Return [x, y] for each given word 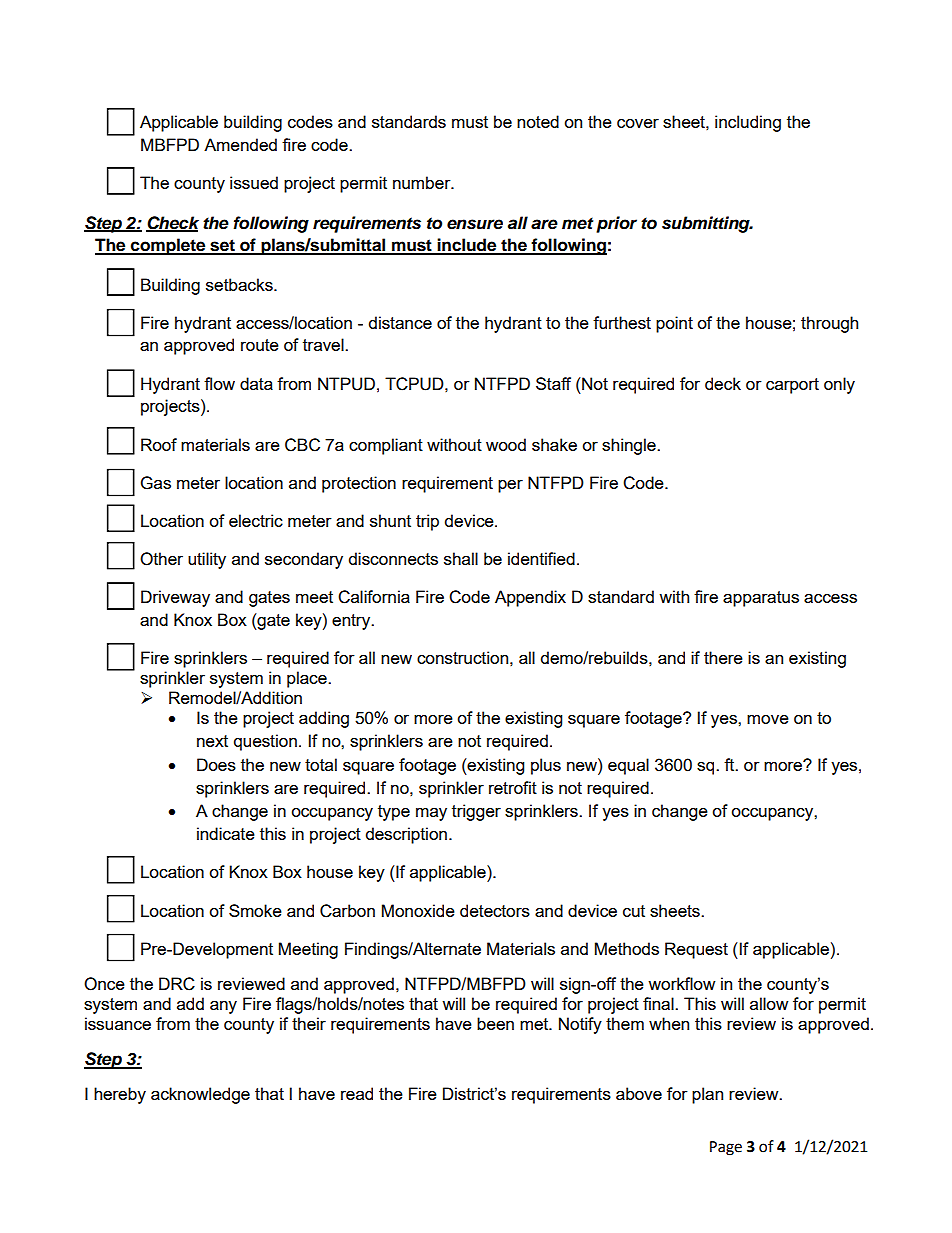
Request [696, 950]
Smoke [255, 910]
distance [400, 322]
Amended [240, 144]
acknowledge [200, 1095]
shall [461, 558]
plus [546, 766]
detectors [495, 910]
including [748, 123]
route [260, 345]
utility [207, 560]
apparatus [761, 599]
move [768, 719]
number [423, 182]
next [212, 741]
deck [723, 383]
